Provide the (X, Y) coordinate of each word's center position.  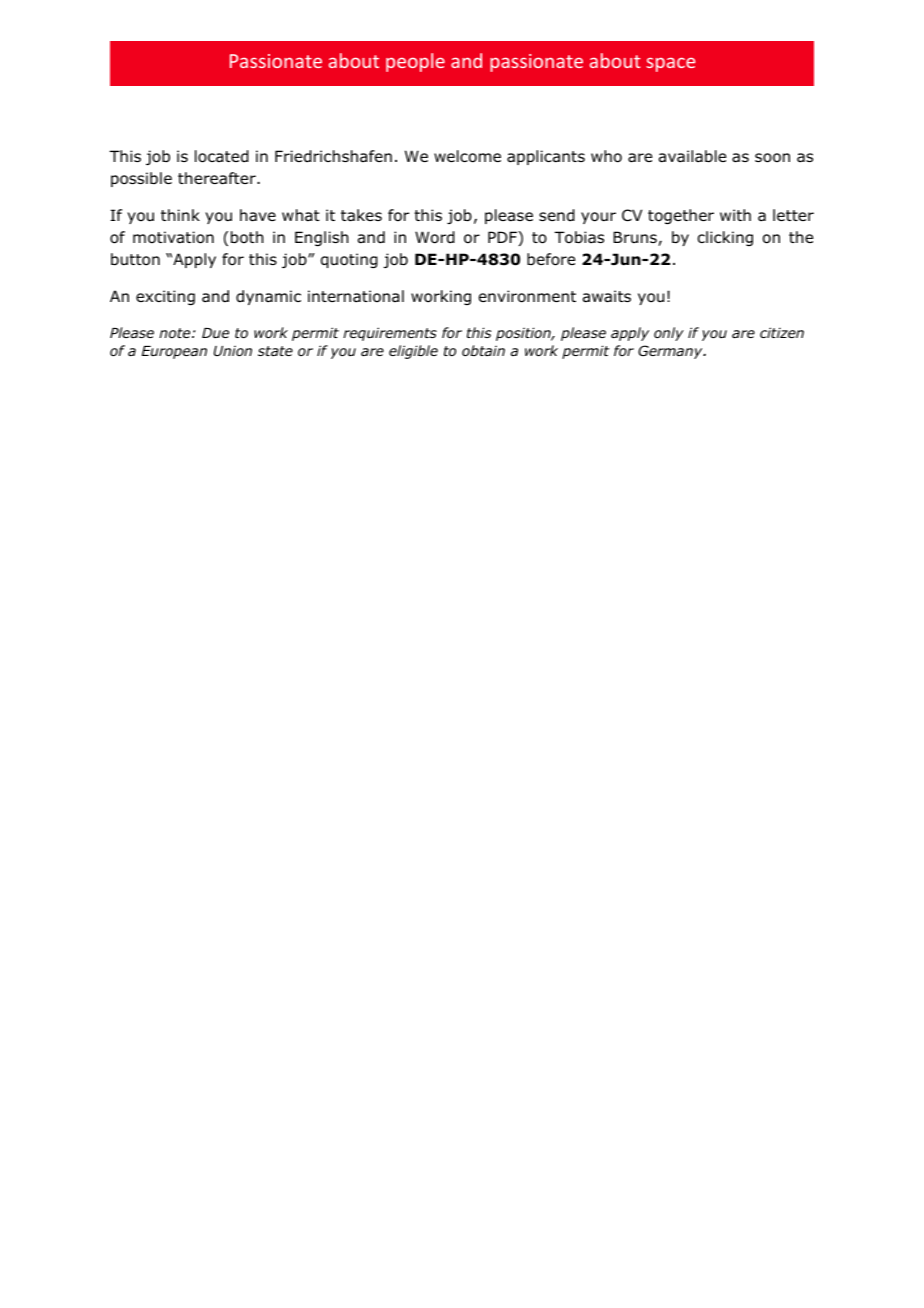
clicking (725, 238)
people (415, 62)
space (670, 64)
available (692, 156)
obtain (483, 350)
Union (233, 350)
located (222, 156)
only (669, 334)
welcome (467, 156)
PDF (503, 238)
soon (772, 158)
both (247, 237)
